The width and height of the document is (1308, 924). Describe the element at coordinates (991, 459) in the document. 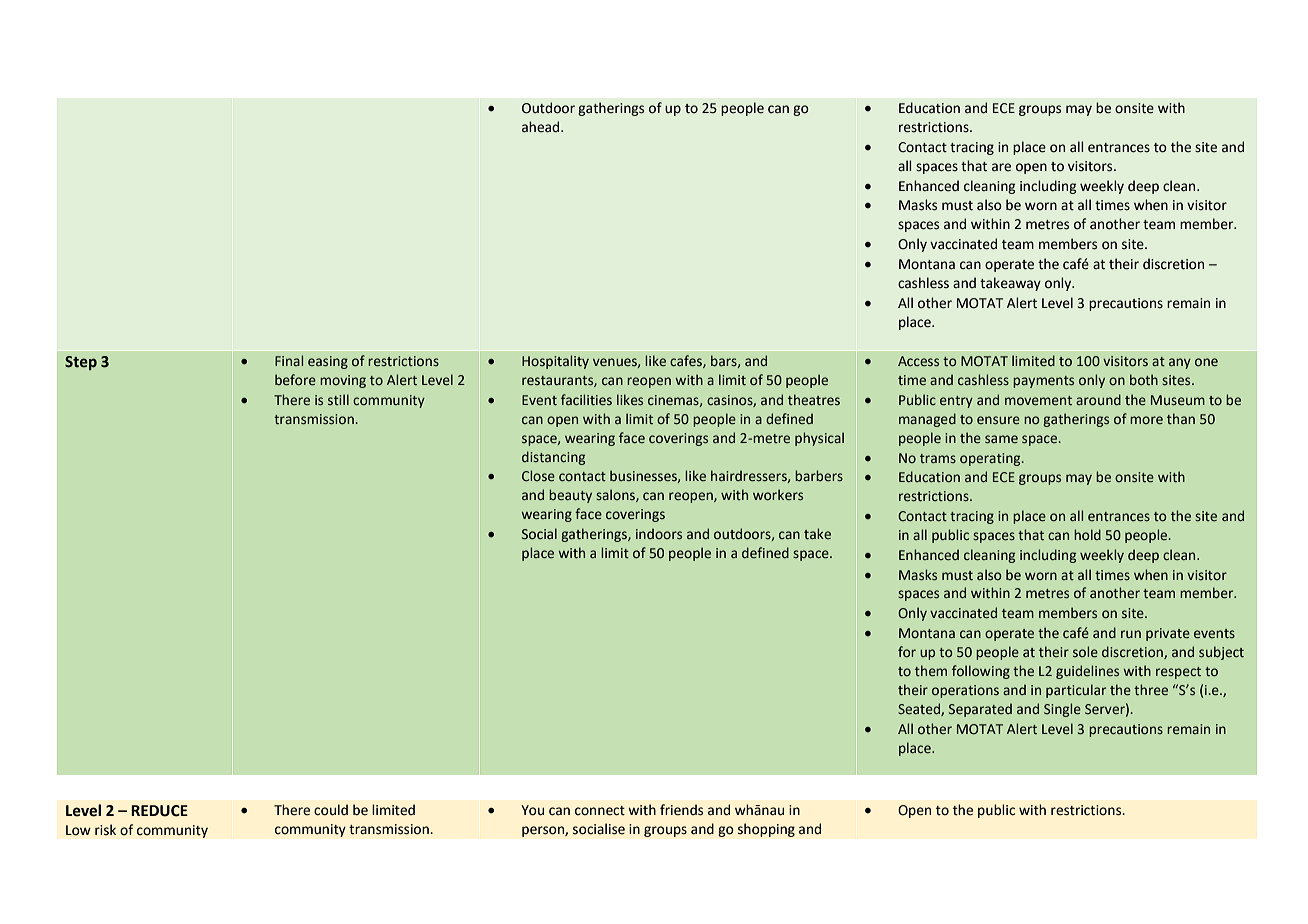

I see `operating` at that location.
